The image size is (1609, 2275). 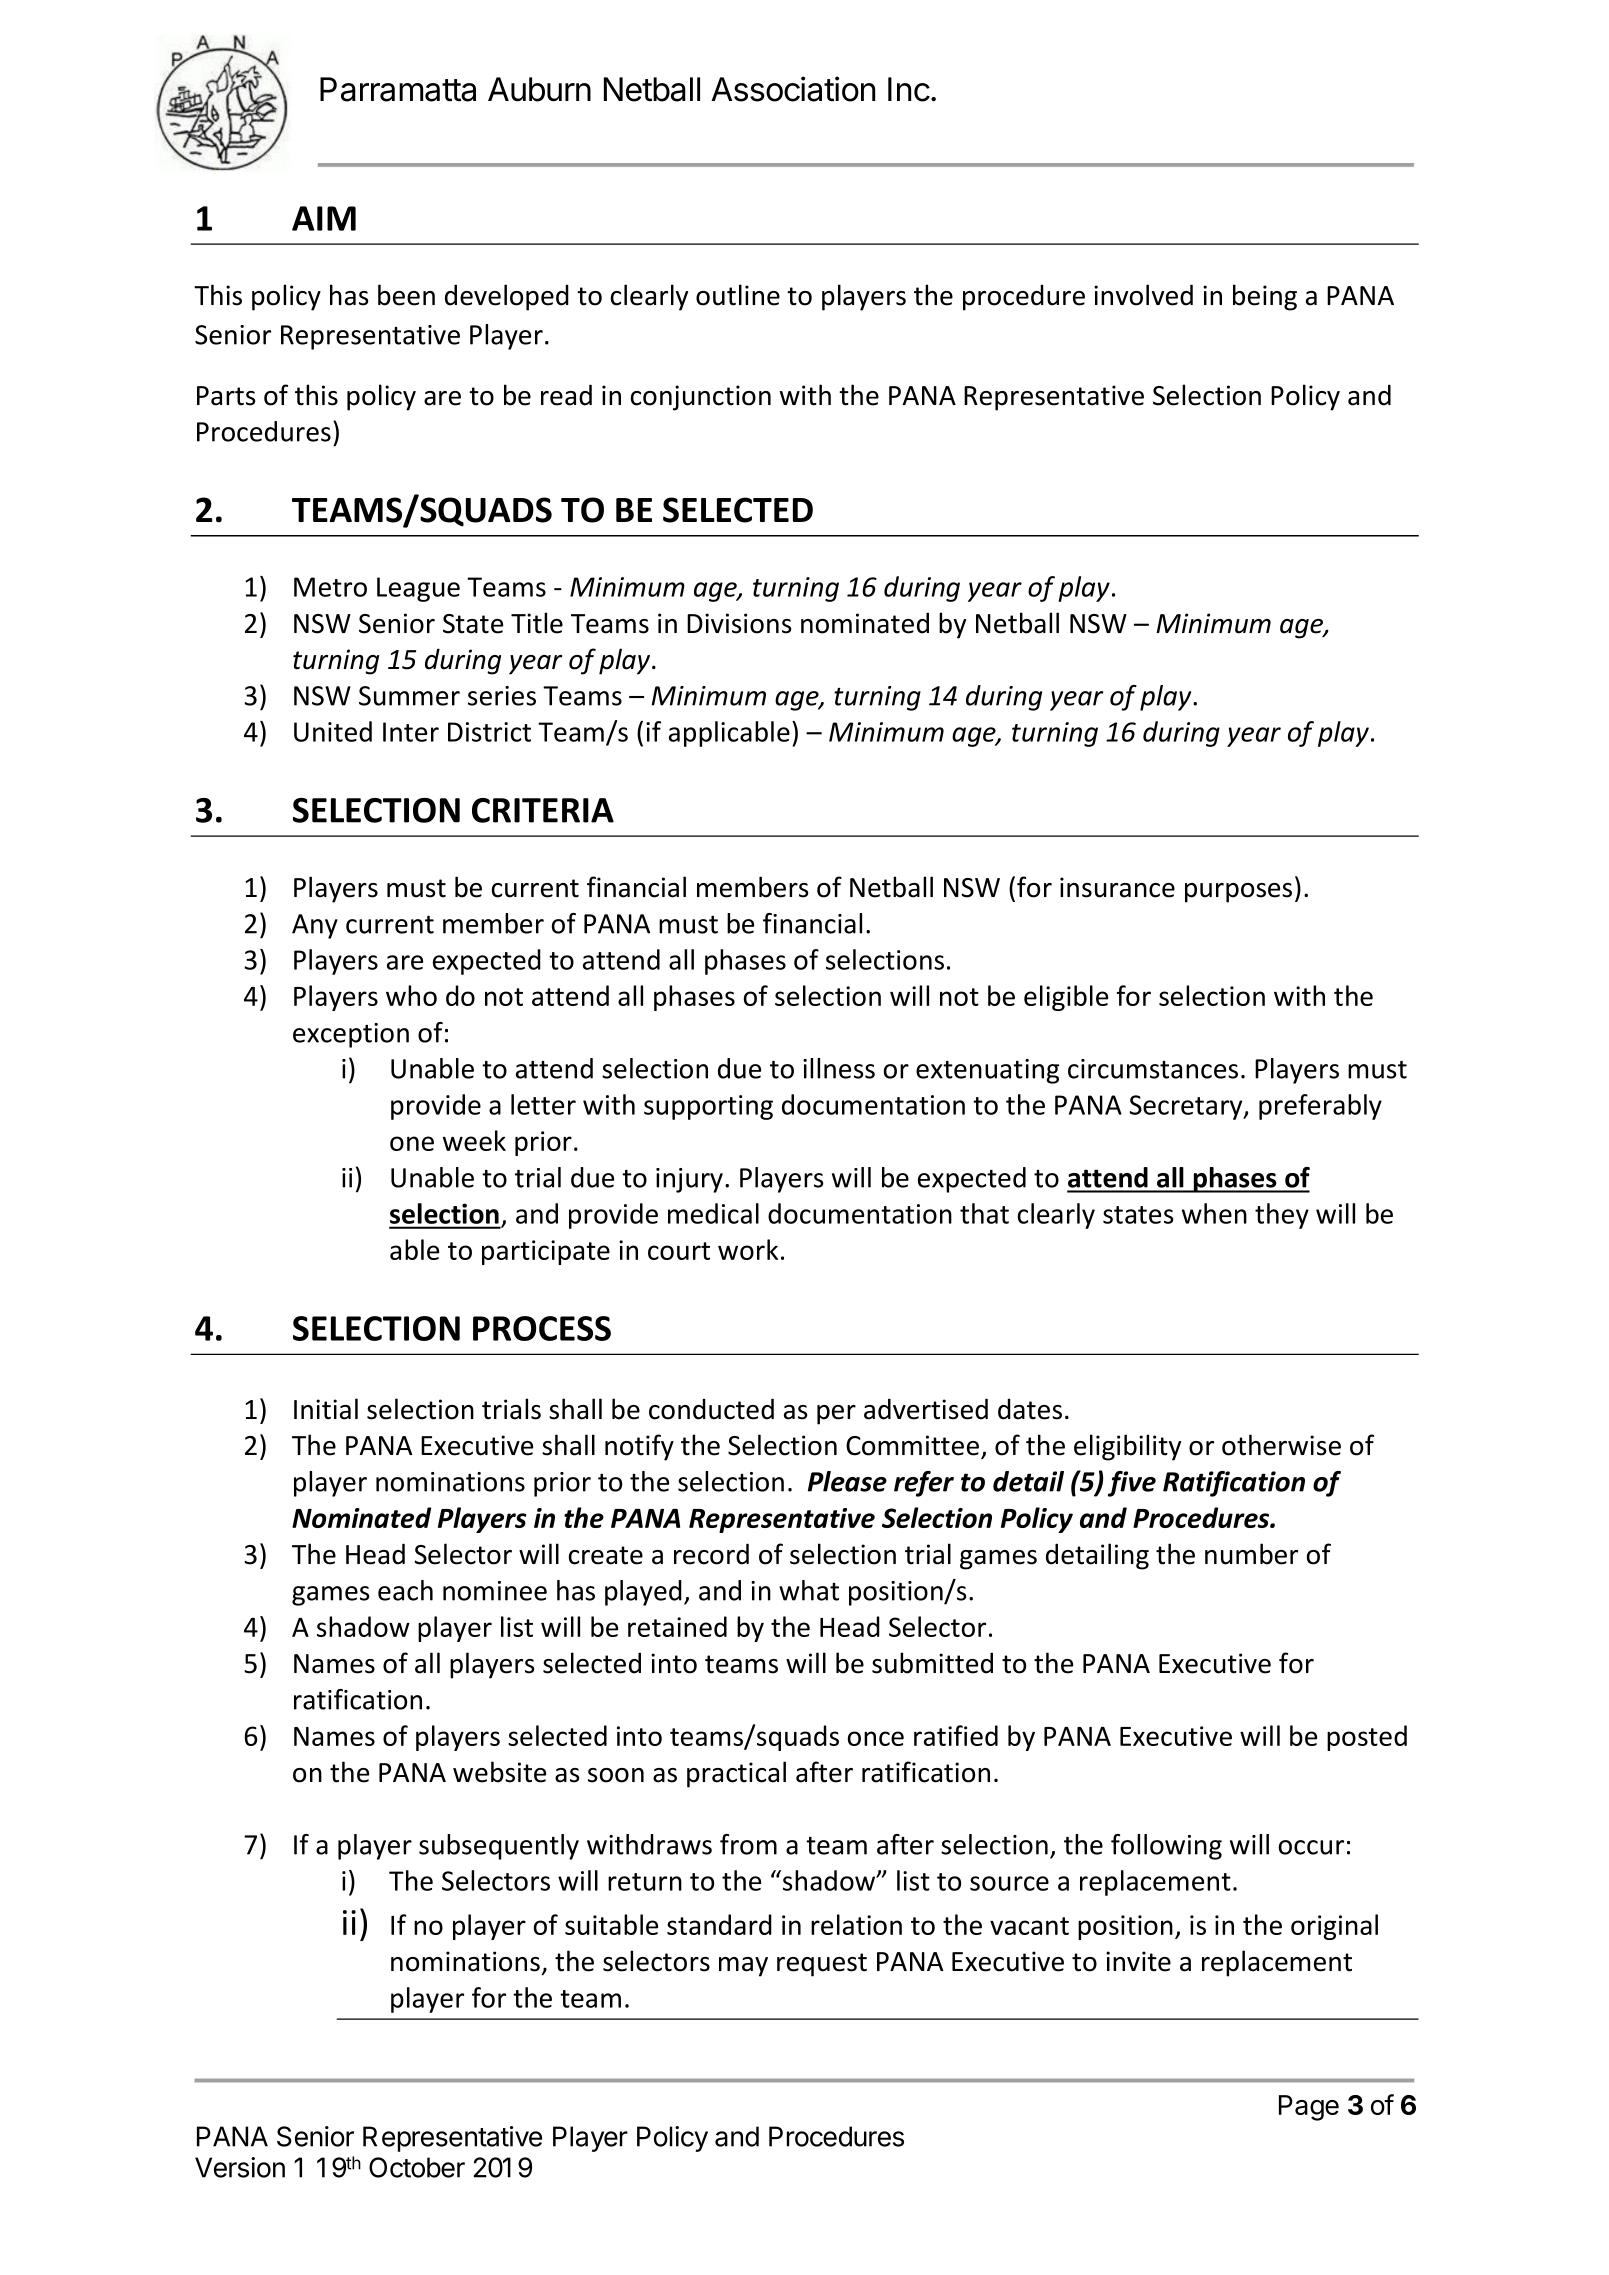 What do you see at coordinates (417, 2167) in the page?
I see `October` at bounding box center [417, 2167].
